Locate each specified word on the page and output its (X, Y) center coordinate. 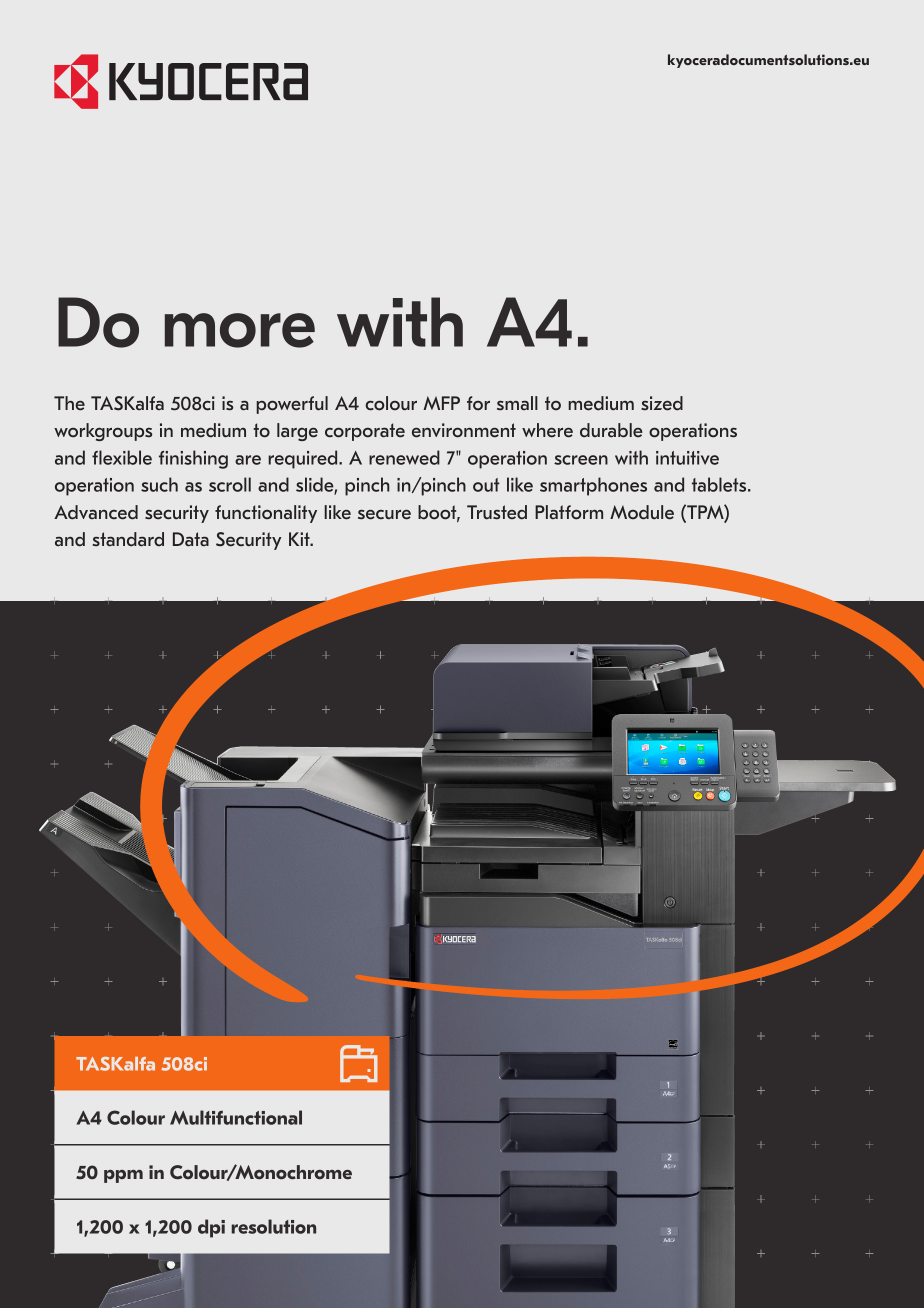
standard (128, 539)
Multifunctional (236, 1117)
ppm (123, 1176)
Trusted (497, 512)
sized (662, 403)
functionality (266, 514)
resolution (273, 1226)
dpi (211, 1228)
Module (642, 512)
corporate (365, 432)
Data (191, 539)
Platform (569, 512)
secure (384, 514)
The (69, 403)
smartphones (593, 486)
